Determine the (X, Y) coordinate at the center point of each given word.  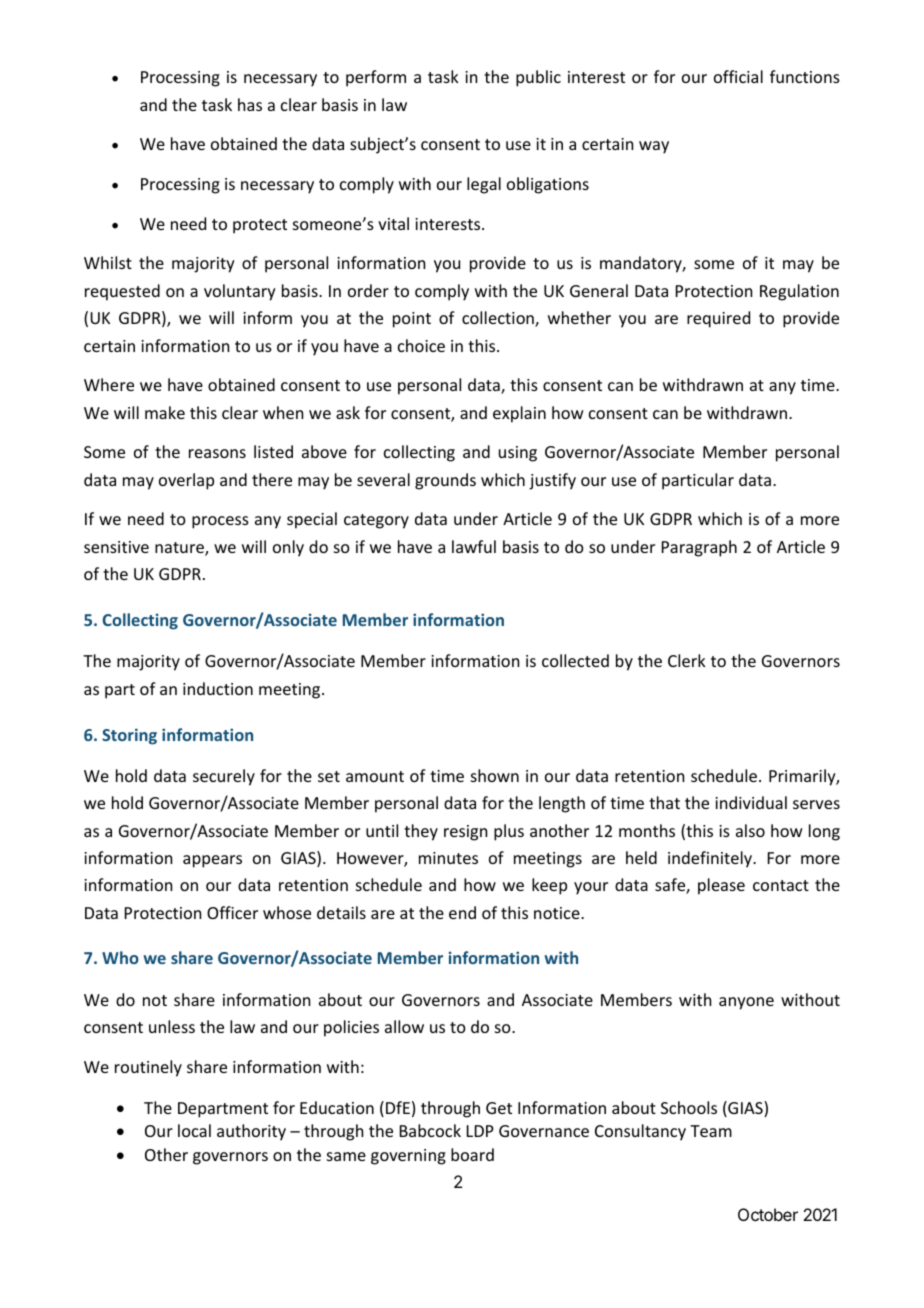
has (250, 104)
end (462, 912)
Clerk (687, 660)
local (194, 1130)
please (721, 886)
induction (218, 688)
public (538, 78)
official (738, 76)
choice (421, 345)
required (718, 319)
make (165, 412)
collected (575, 660)
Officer (232, 912)
